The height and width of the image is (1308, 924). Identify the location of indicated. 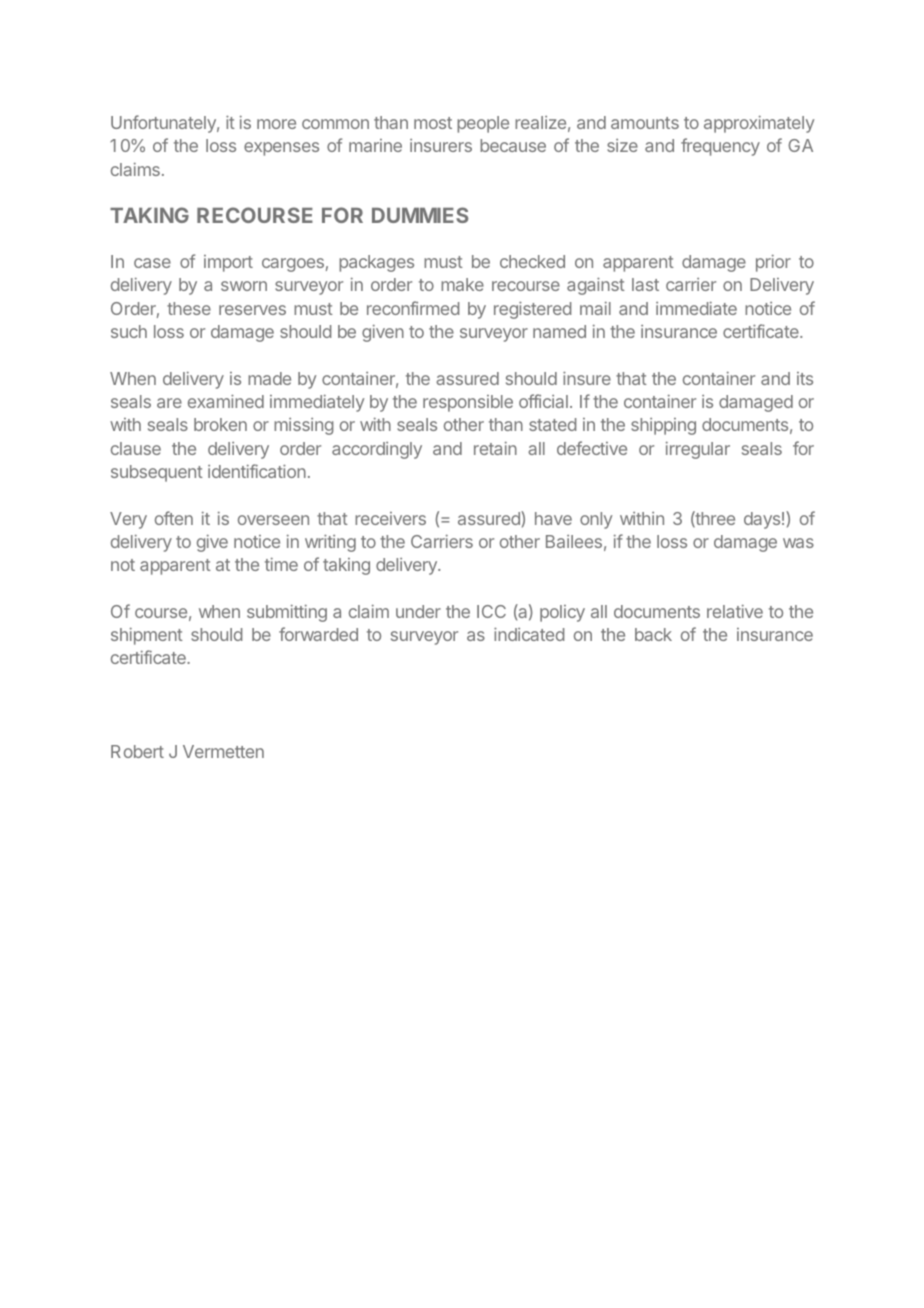
(529, 634).
